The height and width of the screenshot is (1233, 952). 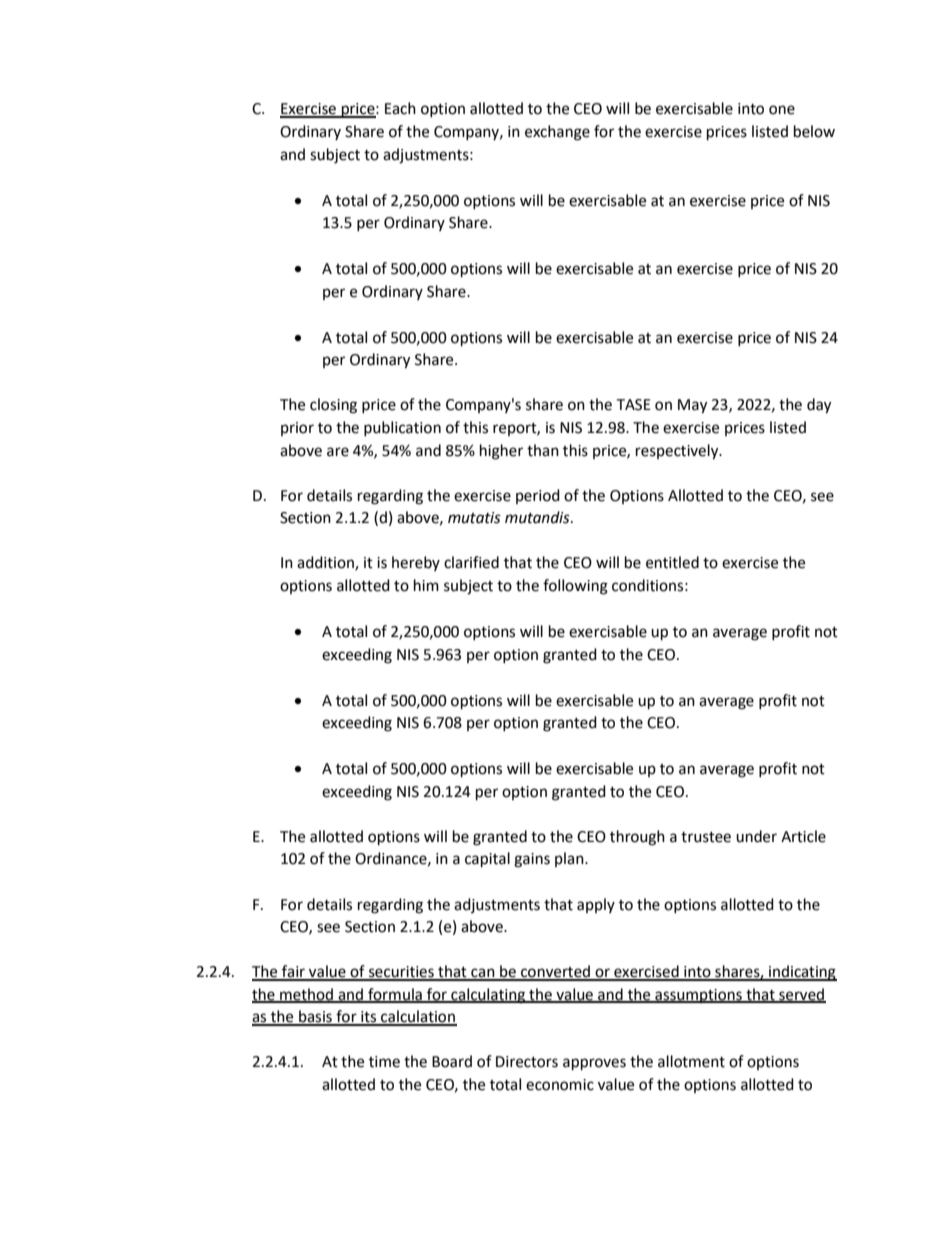 What do you see at coordinates (819, 406) in the screenshot?
I see `day` at bounding box center [819, 406].
